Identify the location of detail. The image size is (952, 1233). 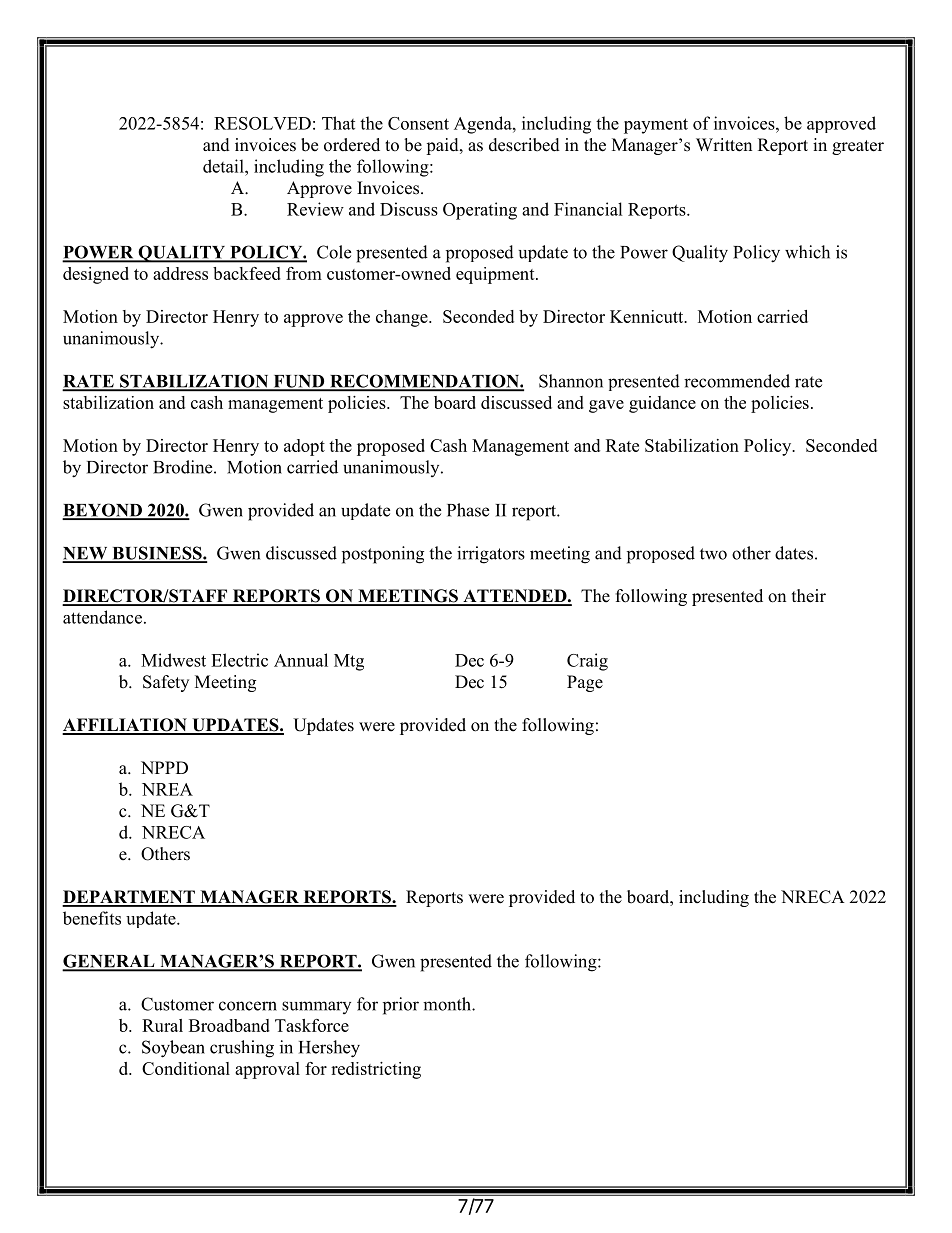
(224, 166).
